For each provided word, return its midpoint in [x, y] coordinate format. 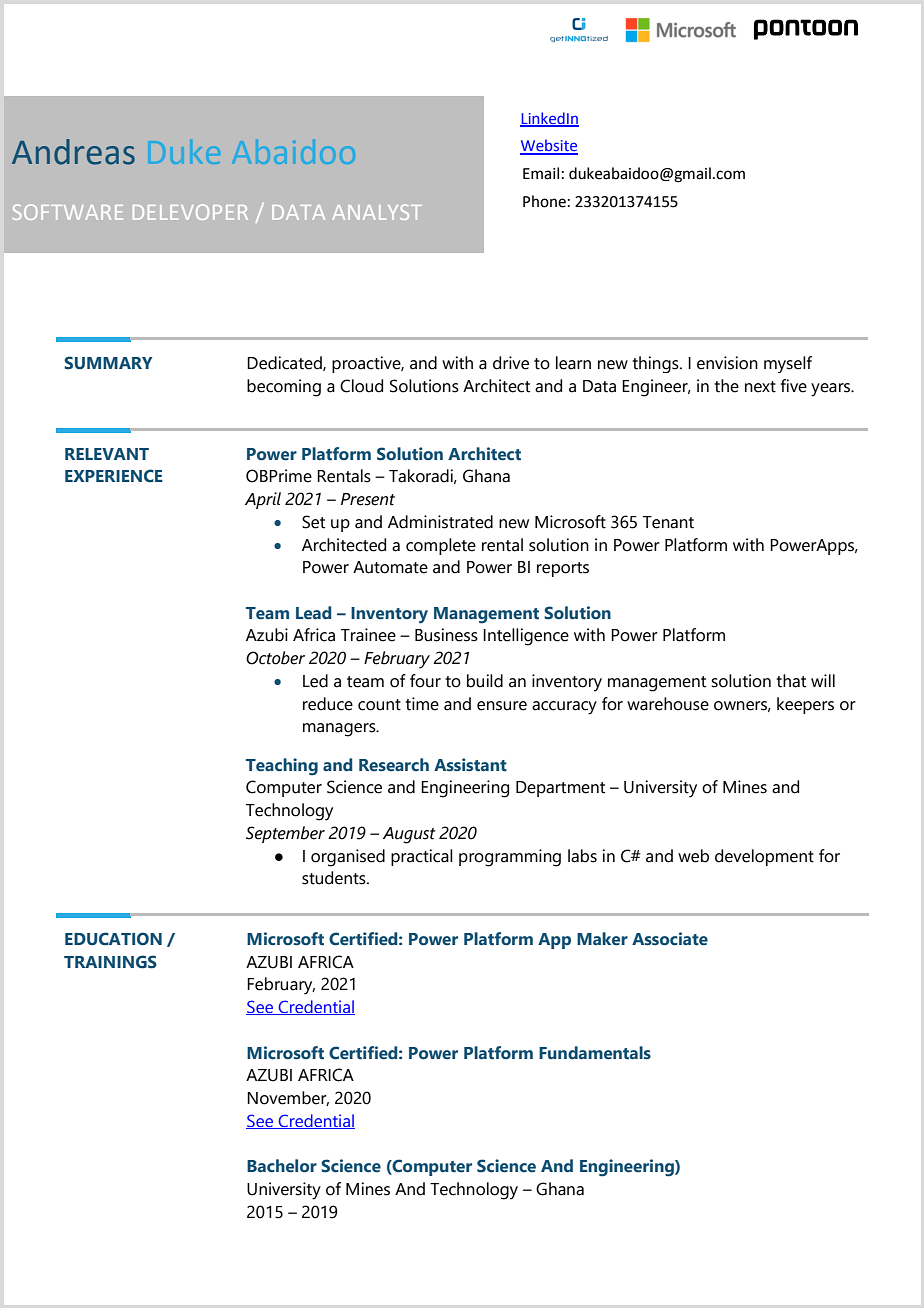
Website [549, 146]
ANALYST [377, 212]
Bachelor [282, 1166]
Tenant [668, 522]
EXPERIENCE [114, 476]
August [409, 835]
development [764, 857]
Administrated [440, 522]
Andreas [73, 152]
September [285, 834]
